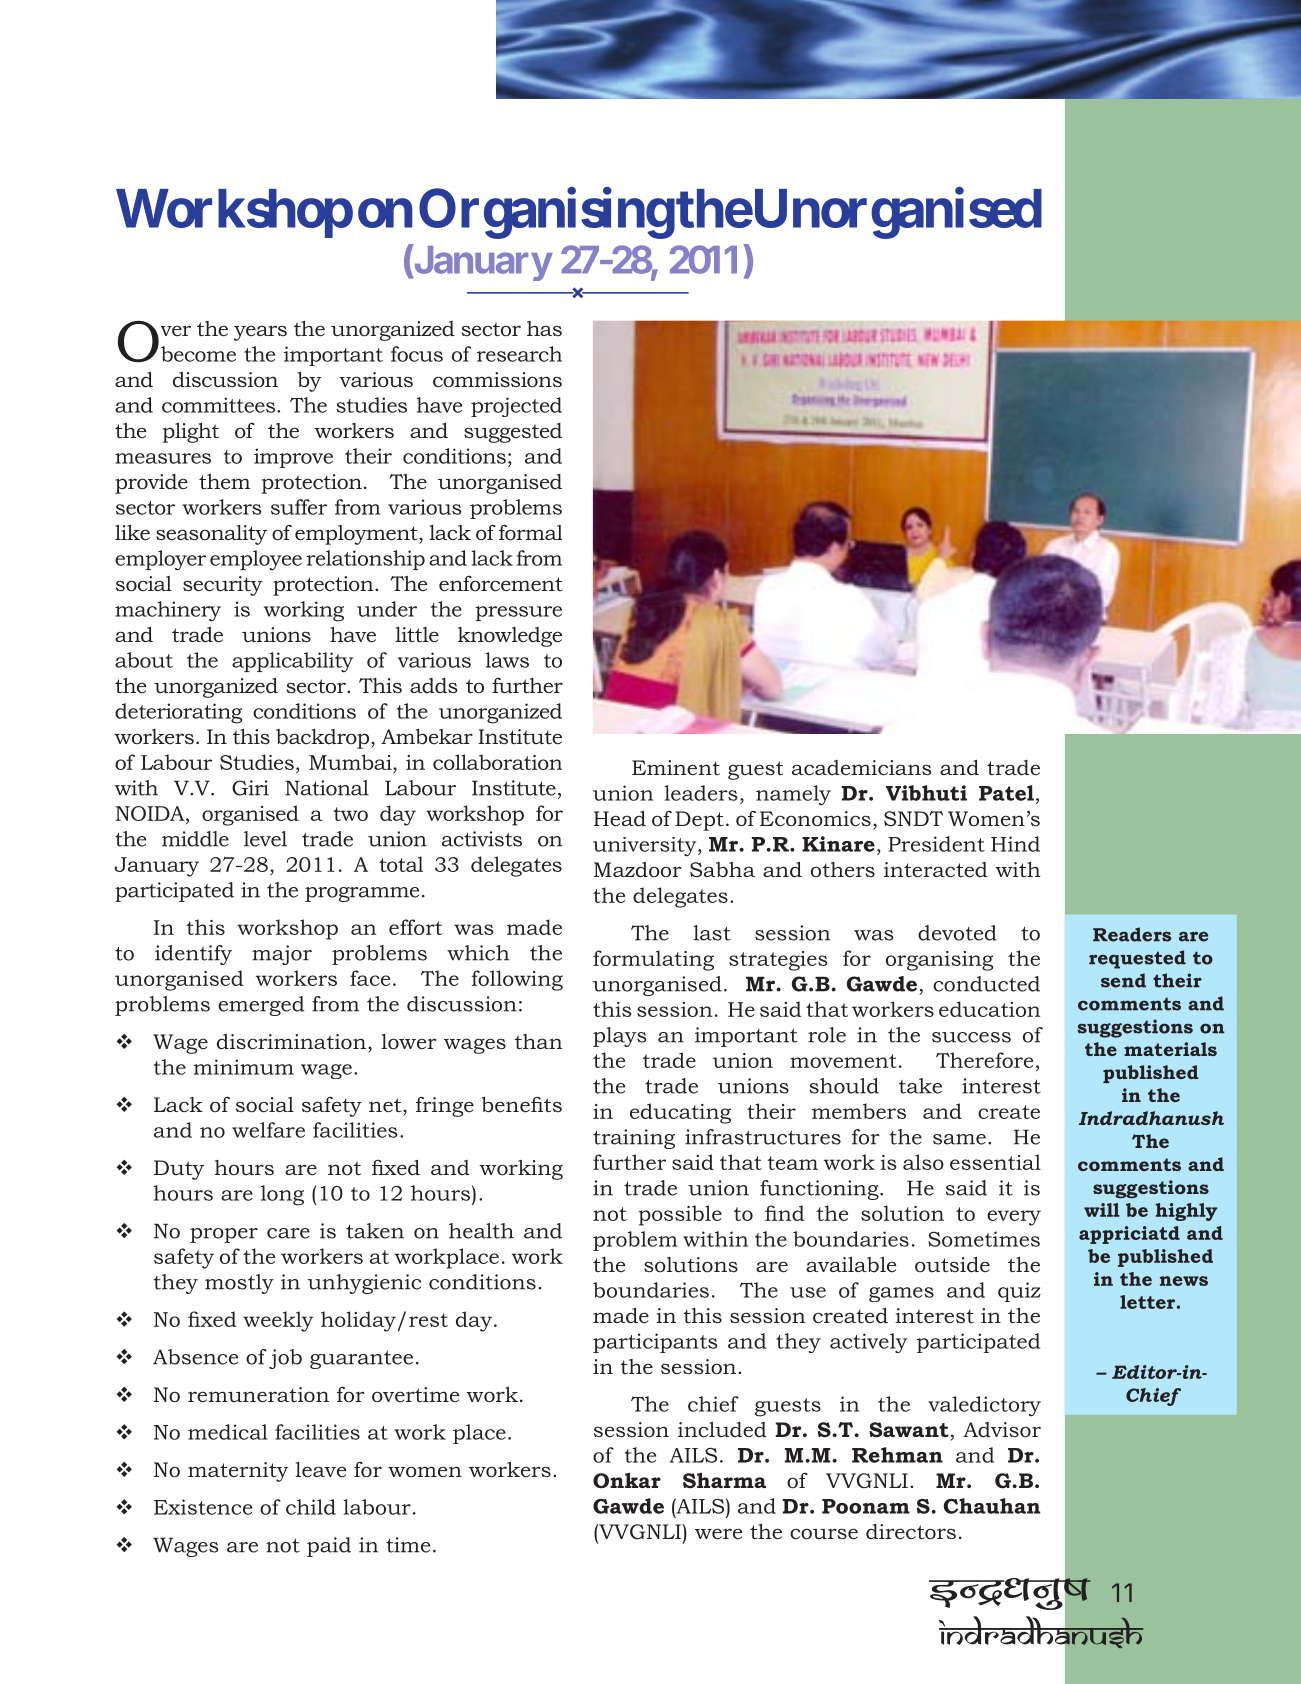 The width and height of the screenshot is (1301, 1684). Describe the element at coordinates (544, 328) in the screenshot. I see `has` at that location.
